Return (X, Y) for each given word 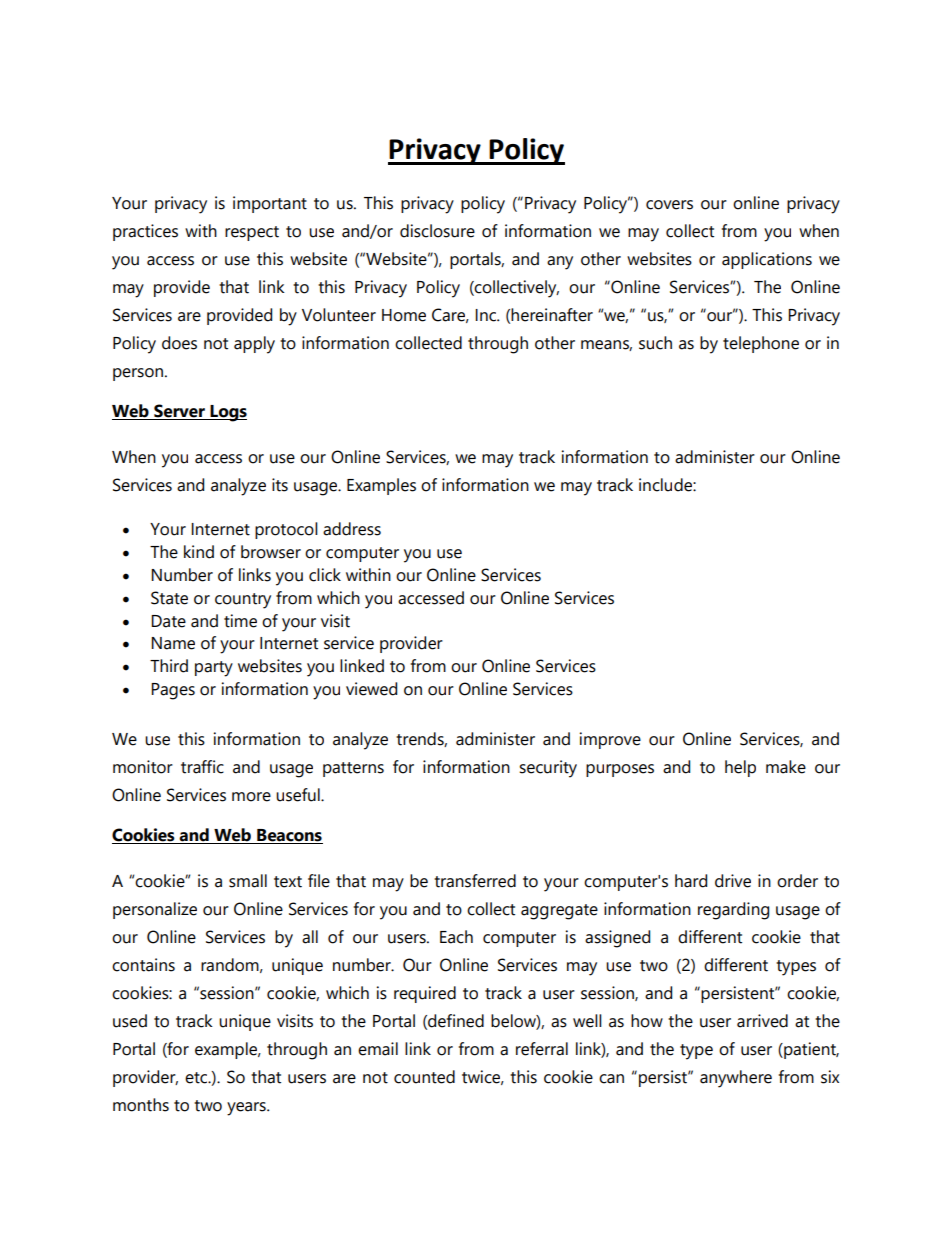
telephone (761, 344)
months (141, 1105)
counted (424, 1077)
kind (199, 552)
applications (767, 260)
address (352, 529)
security (548, 769)
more (251, 797)
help (740, 768)
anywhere (736, 1079)
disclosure (437, 231)
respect (252, 233)
